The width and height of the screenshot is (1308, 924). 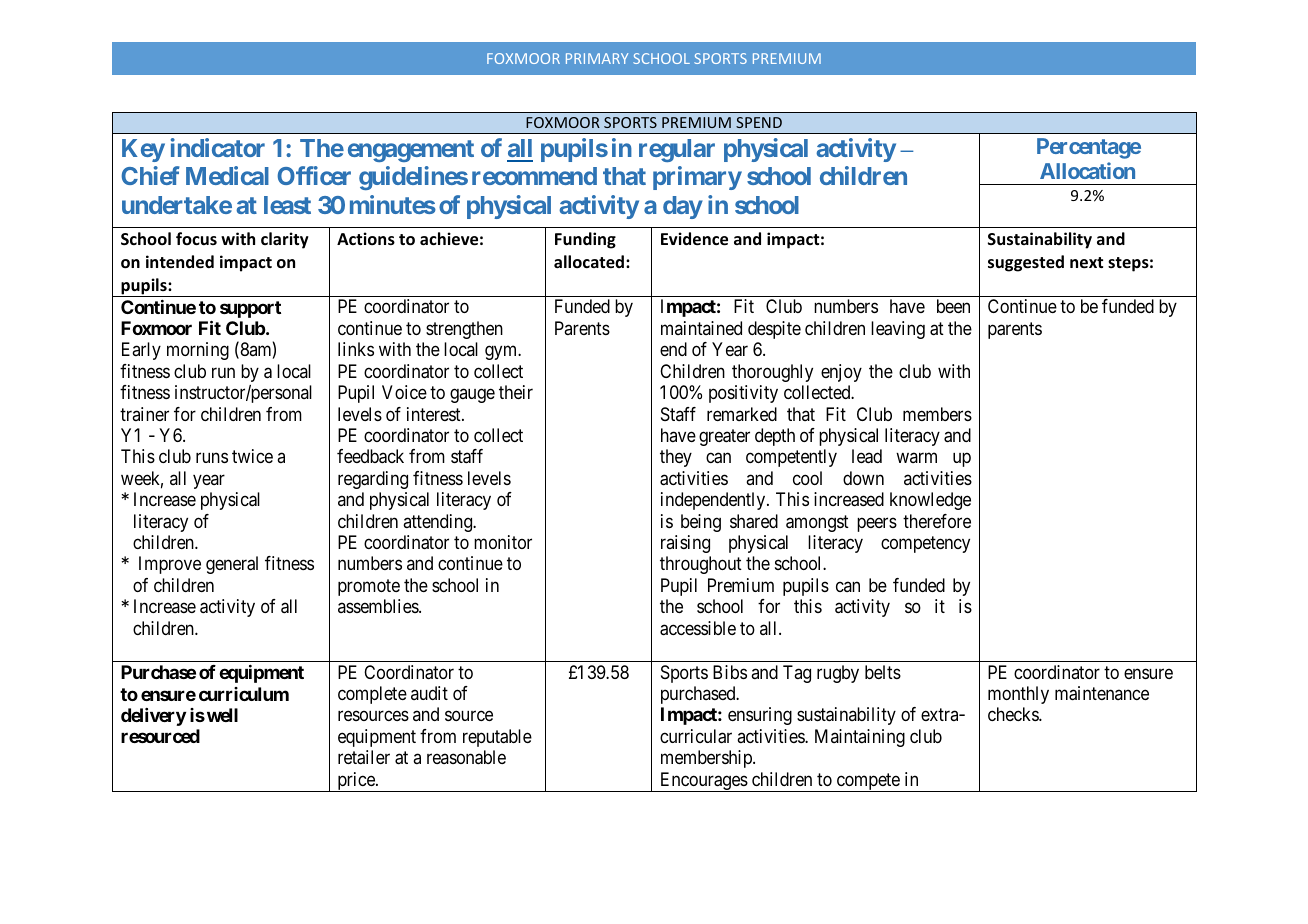 What do you see at coordinates (916, 458) in the screenshot?
I see `warm` at bounding box center [916, 458].
